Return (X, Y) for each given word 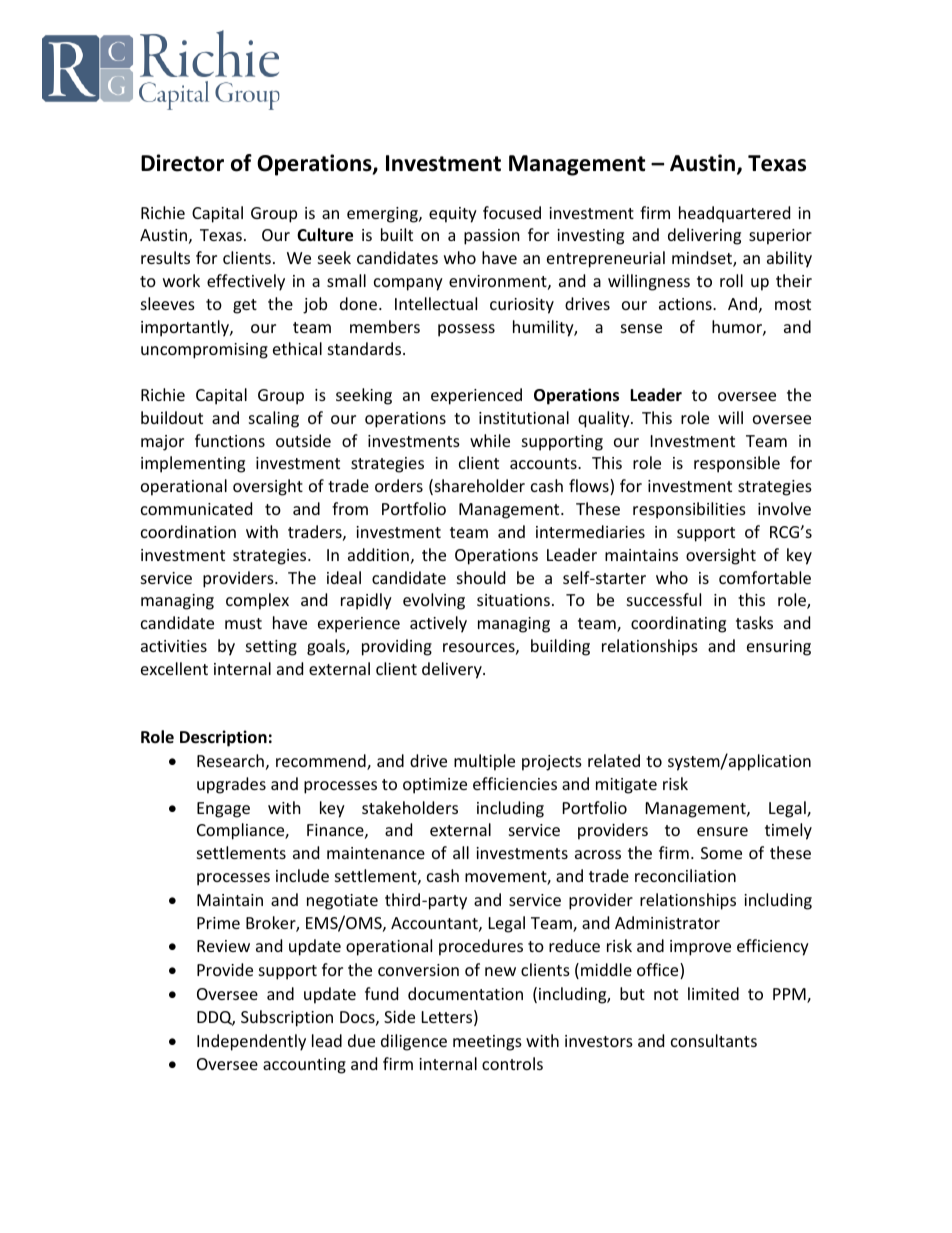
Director (182, 163)
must (243, 623)
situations (513, 600)
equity (453, 215)
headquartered (734, 214)
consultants (714, 1040)
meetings (487, 1043)
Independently (251, 1042)
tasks (754, 622)
